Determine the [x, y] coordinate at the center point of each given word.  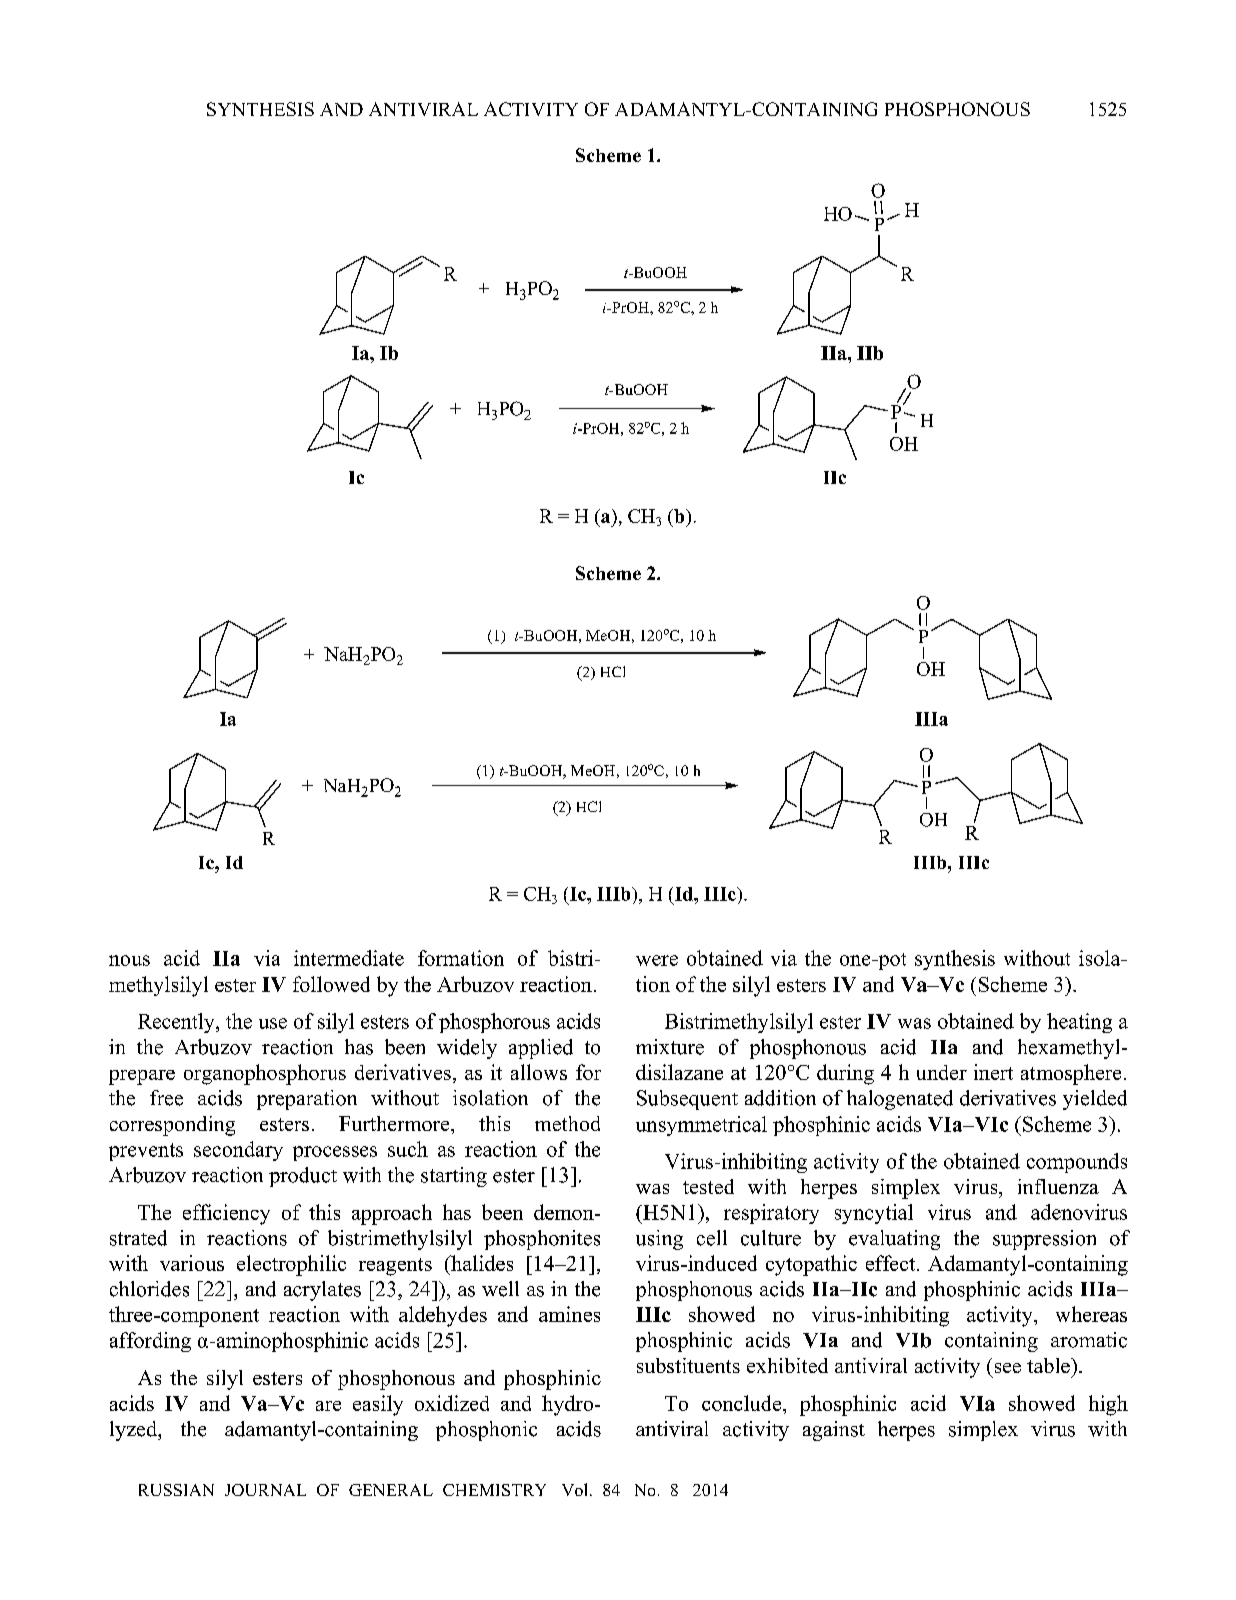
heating [1079, 1023]
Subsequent [687, 1100]
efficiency [226, 1214]
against [834, 1431]
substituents [688, 1365]
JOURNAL [265, 1490]
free [166, 1098]
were [657, 960]
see [1008, 1368]
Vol [576, 1489]
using [659, 1240]
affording [150, 1342]
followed [331, 984]
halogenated [900, 1100]
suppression [1044, 1240]
